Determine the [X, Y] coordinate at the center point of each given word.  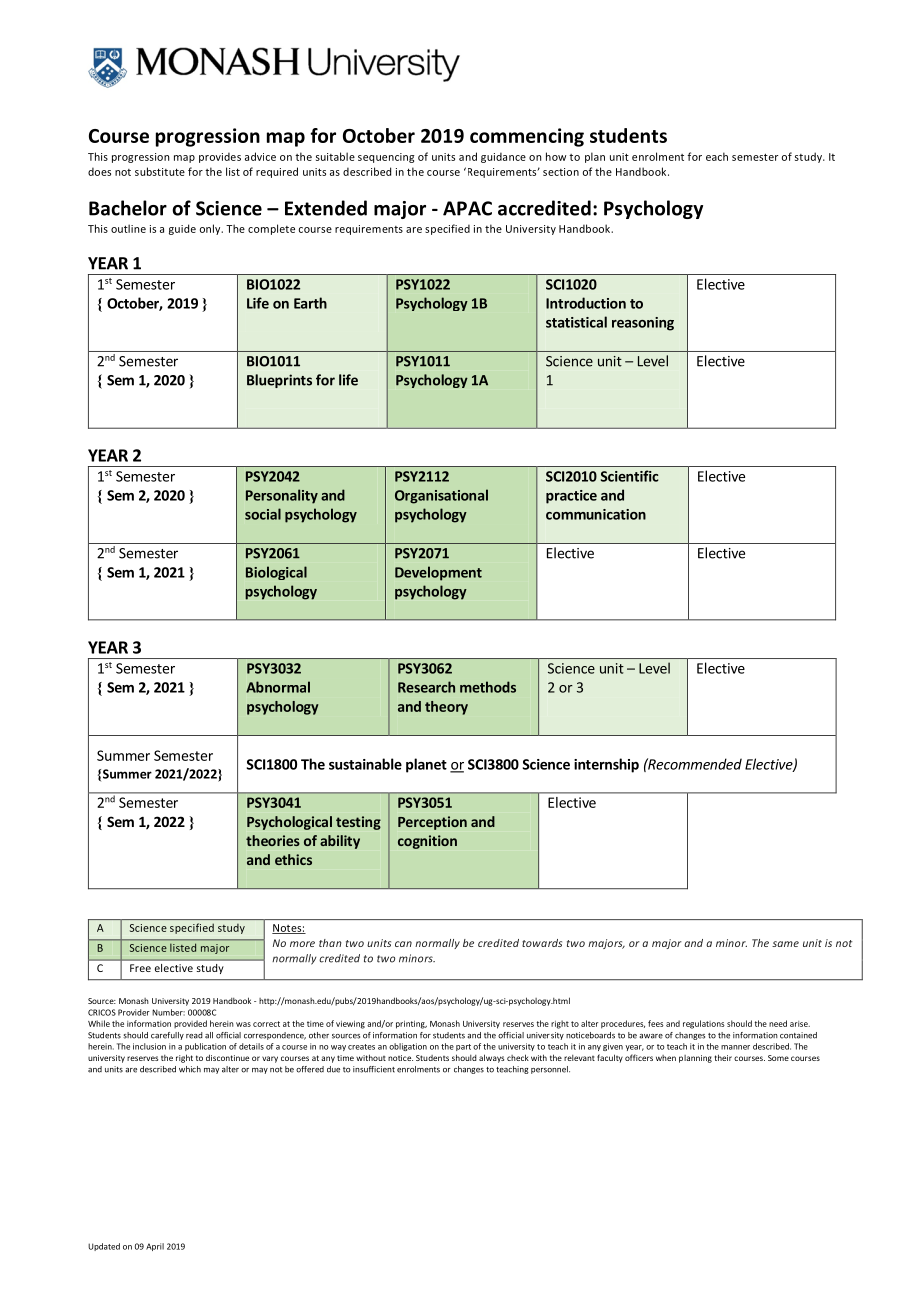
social [263, 514]
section [561, 172]
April [155, 1247]
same [785, 944]
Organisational [441, 496]
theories [273, 840]
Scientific [630, 476]
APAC [467, 208]
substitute [160, 171]
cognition [427, 842]
